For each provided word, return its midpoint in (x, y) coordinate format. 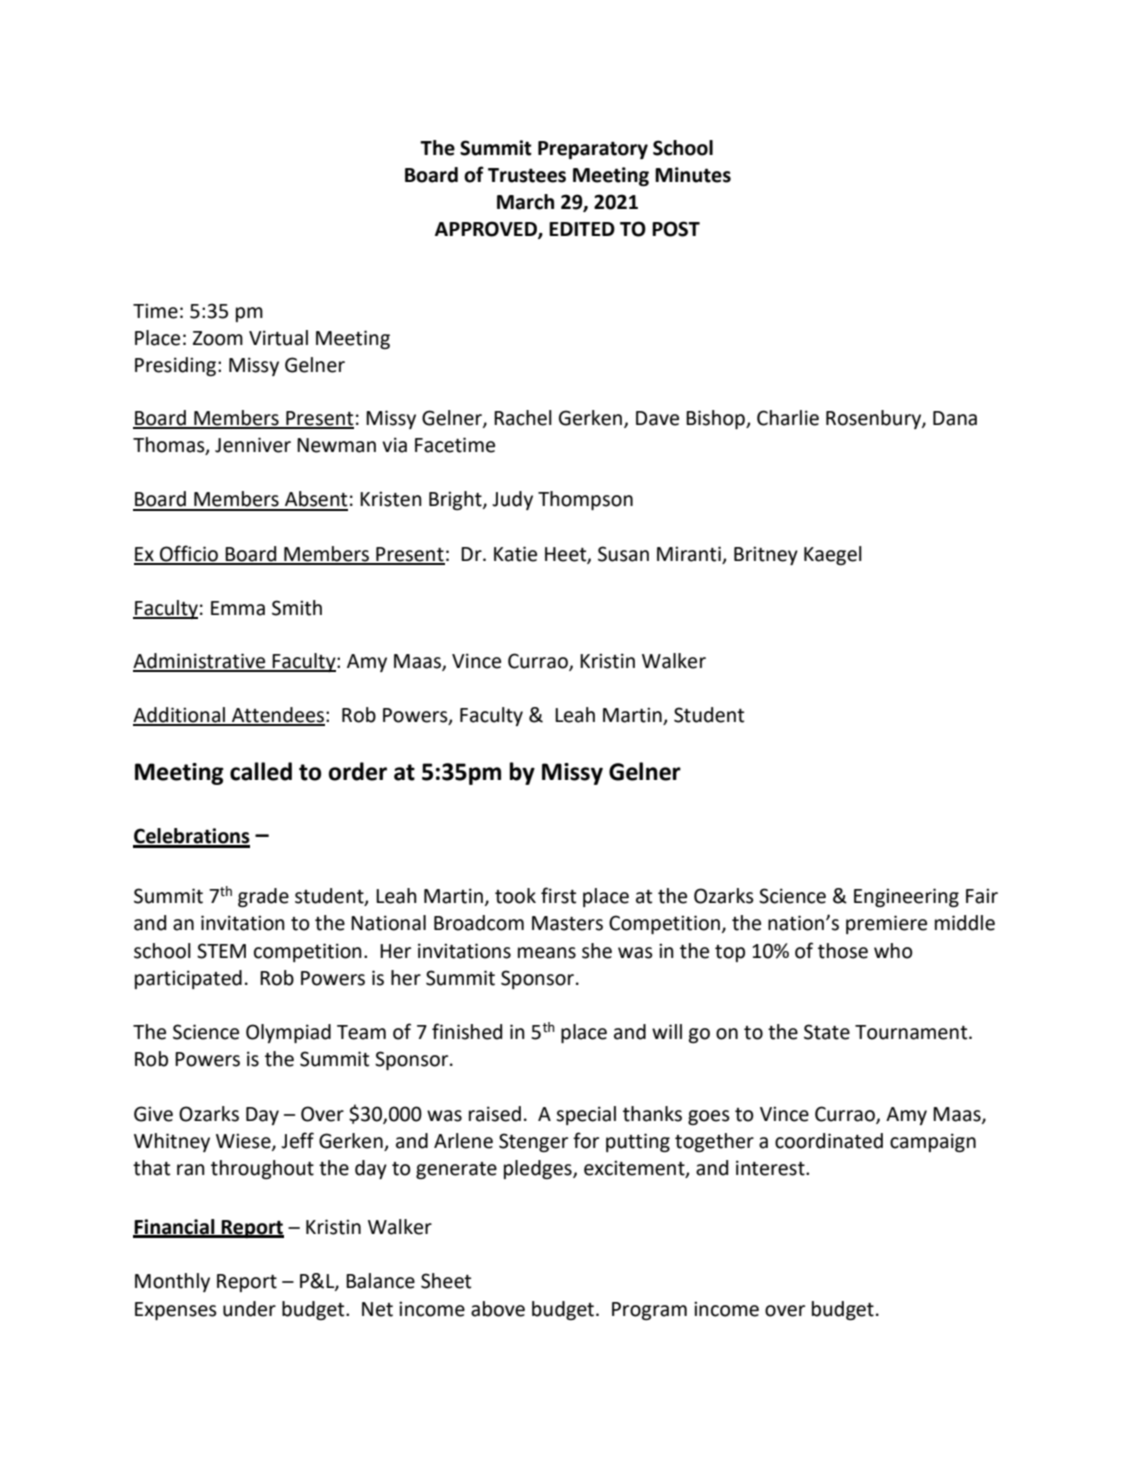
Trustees (527, 175)
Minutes (693, 175)
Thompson (585, 500)
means (547, 953)
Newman (336, 445)
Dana (955, 418)
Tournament (912, 1032)
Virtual (278, 338)
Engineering (906, 897)
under (249, 1309)
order (358, 771)
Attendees (277, 716)
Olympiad (288, 1033)
